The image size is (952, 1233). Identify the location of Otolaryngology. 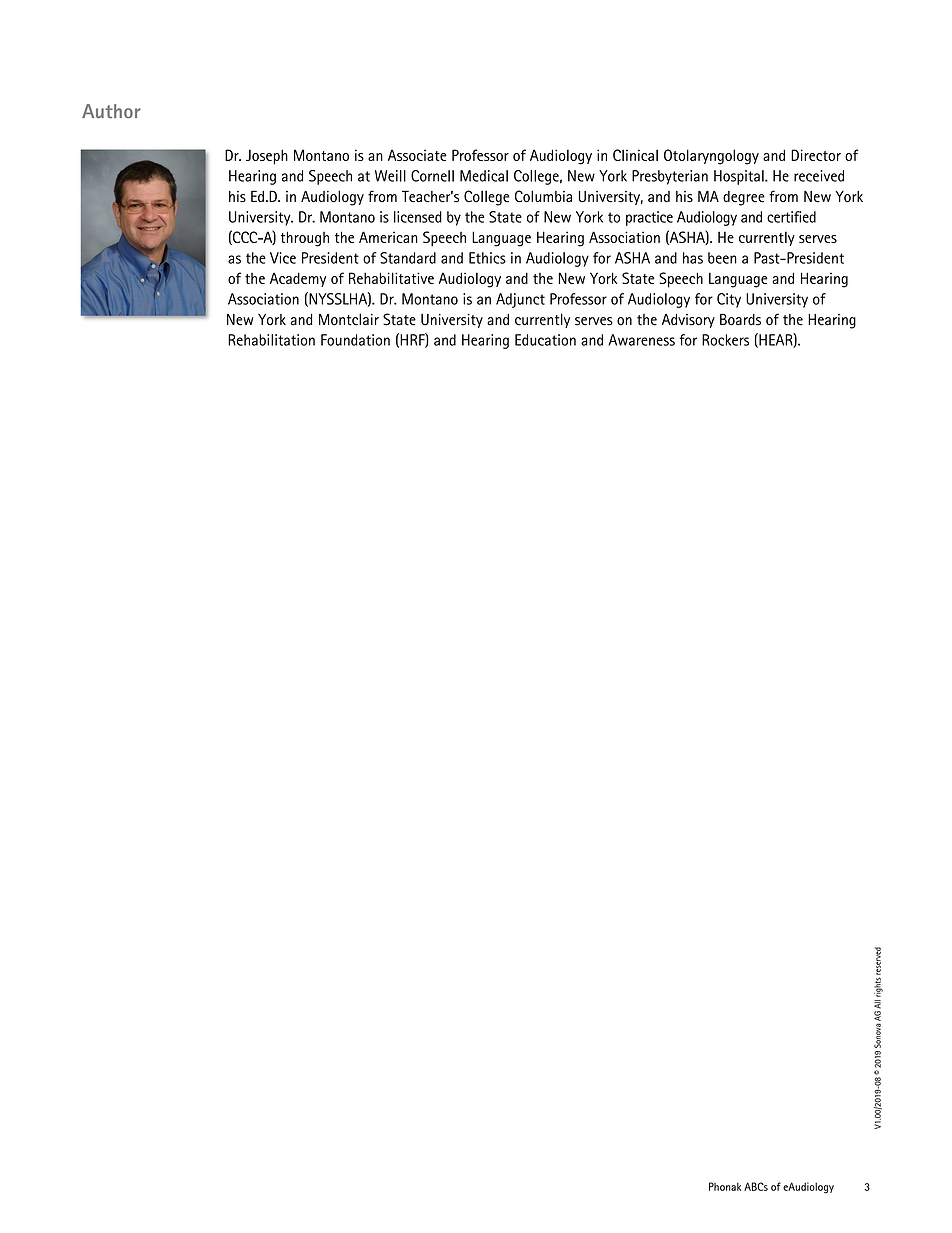
(711, 157).
